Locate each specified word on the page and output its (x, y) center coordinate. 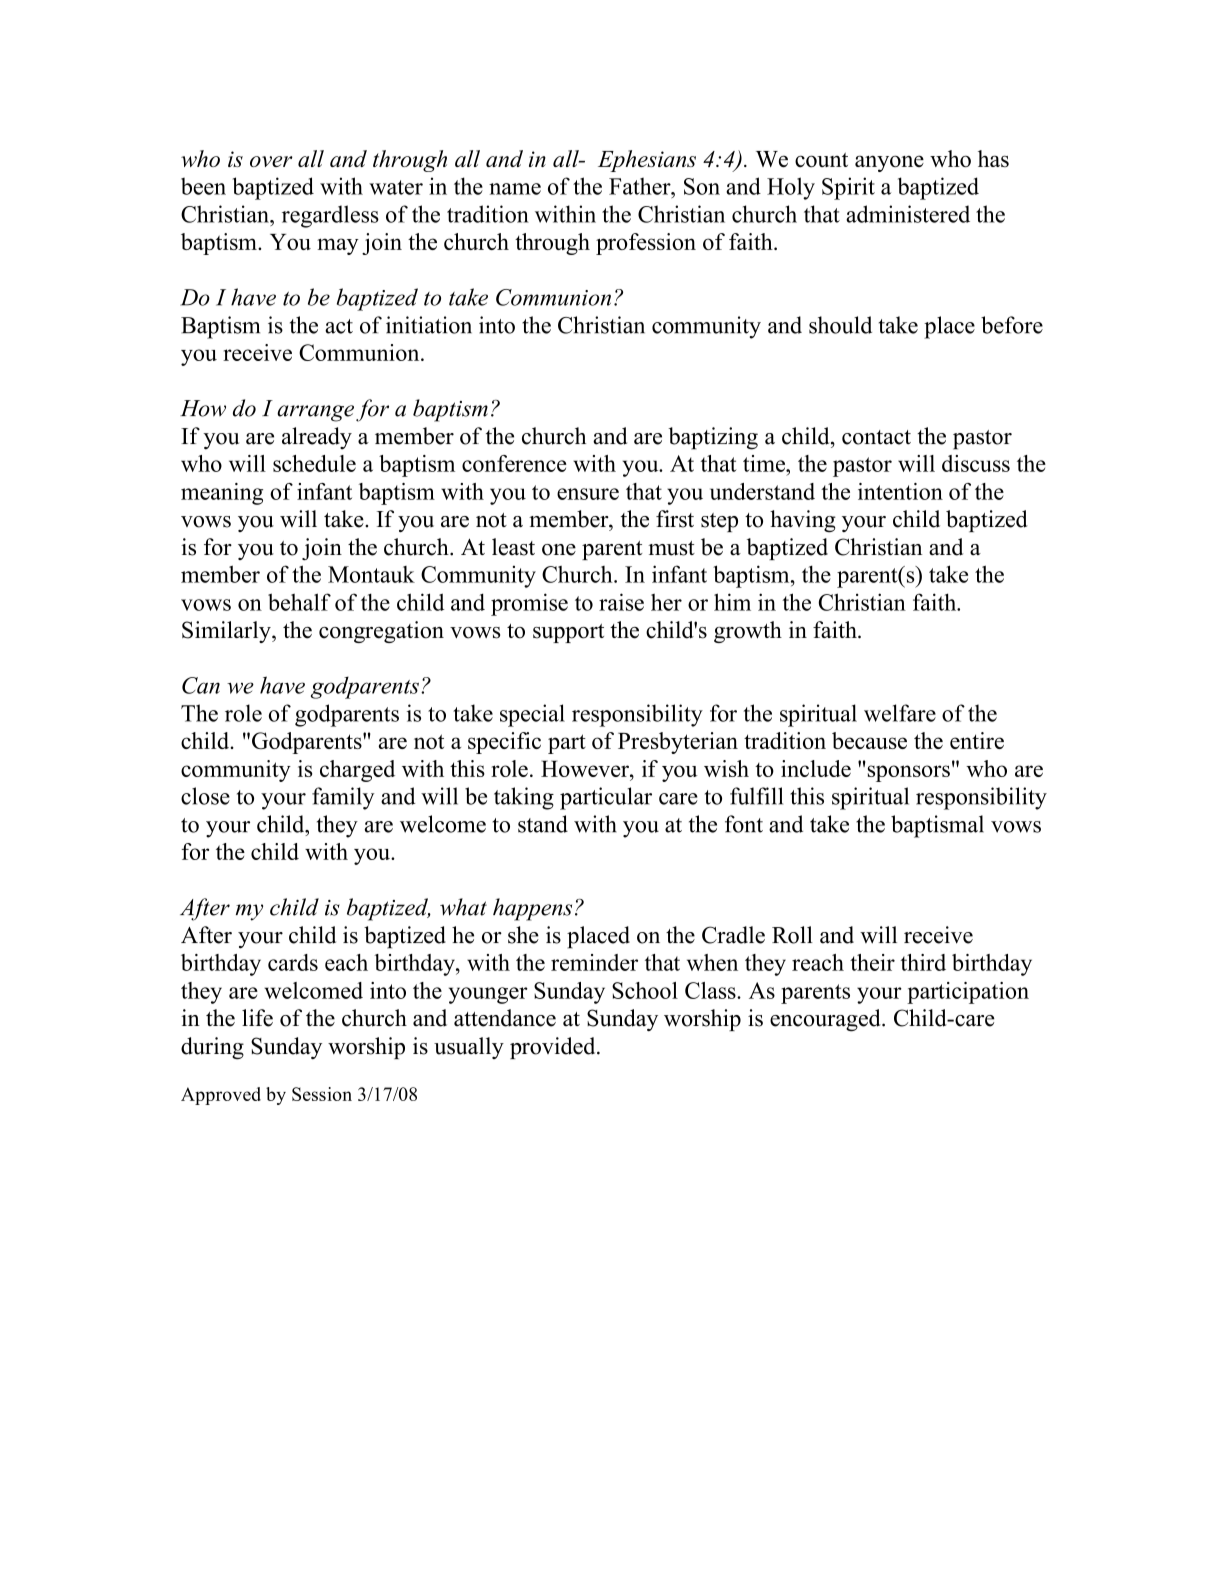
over (271, 161)
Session (322, 1094)
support (568, 633)
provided (554, 1048)
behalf (299, 602)
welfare (900, 713)
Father (641, 186)
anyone (889, 163)
